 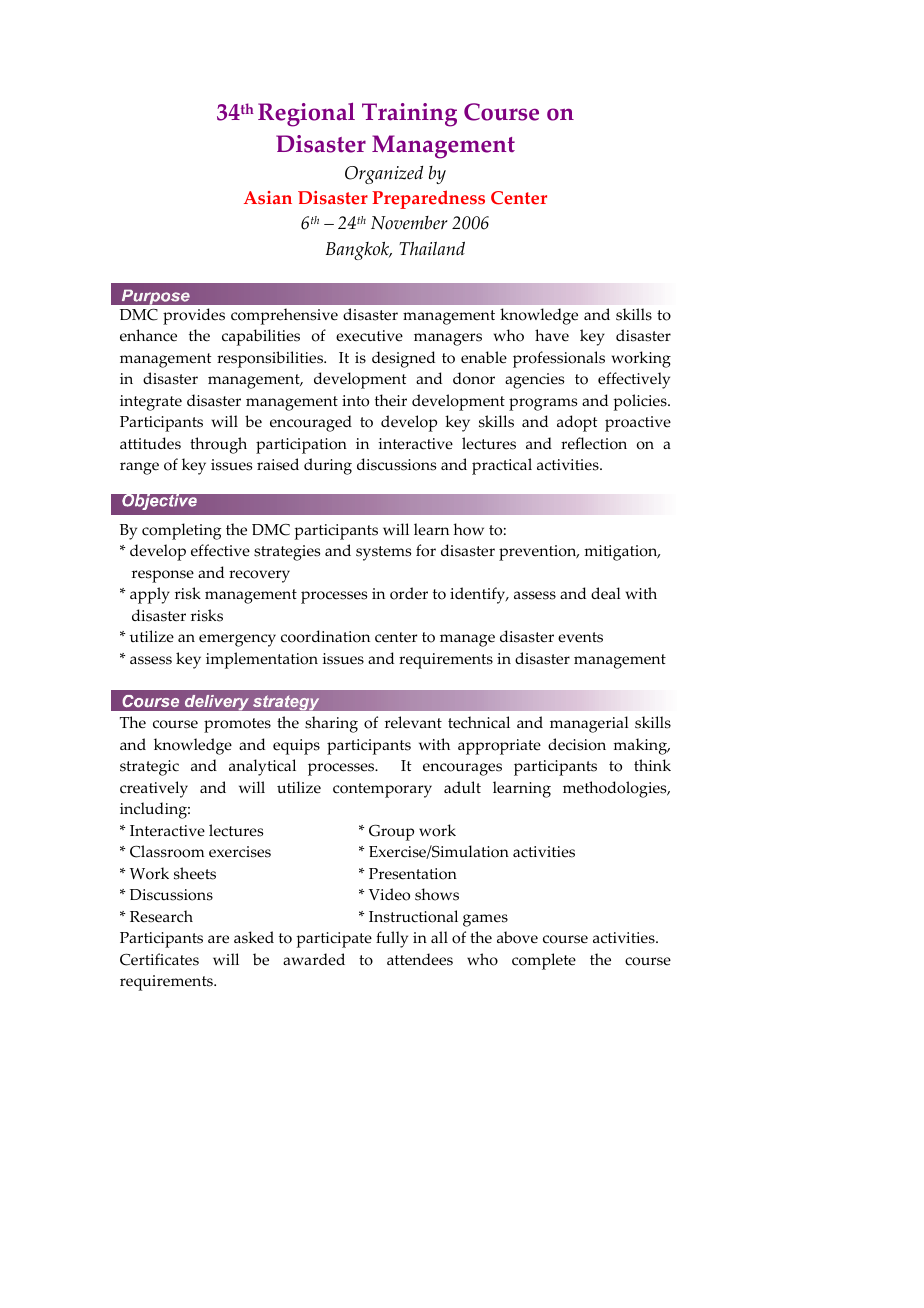 What do you see at coordinates (428, 199) in the image?
I see `Preparedness` at bounding box center [428, 199].
